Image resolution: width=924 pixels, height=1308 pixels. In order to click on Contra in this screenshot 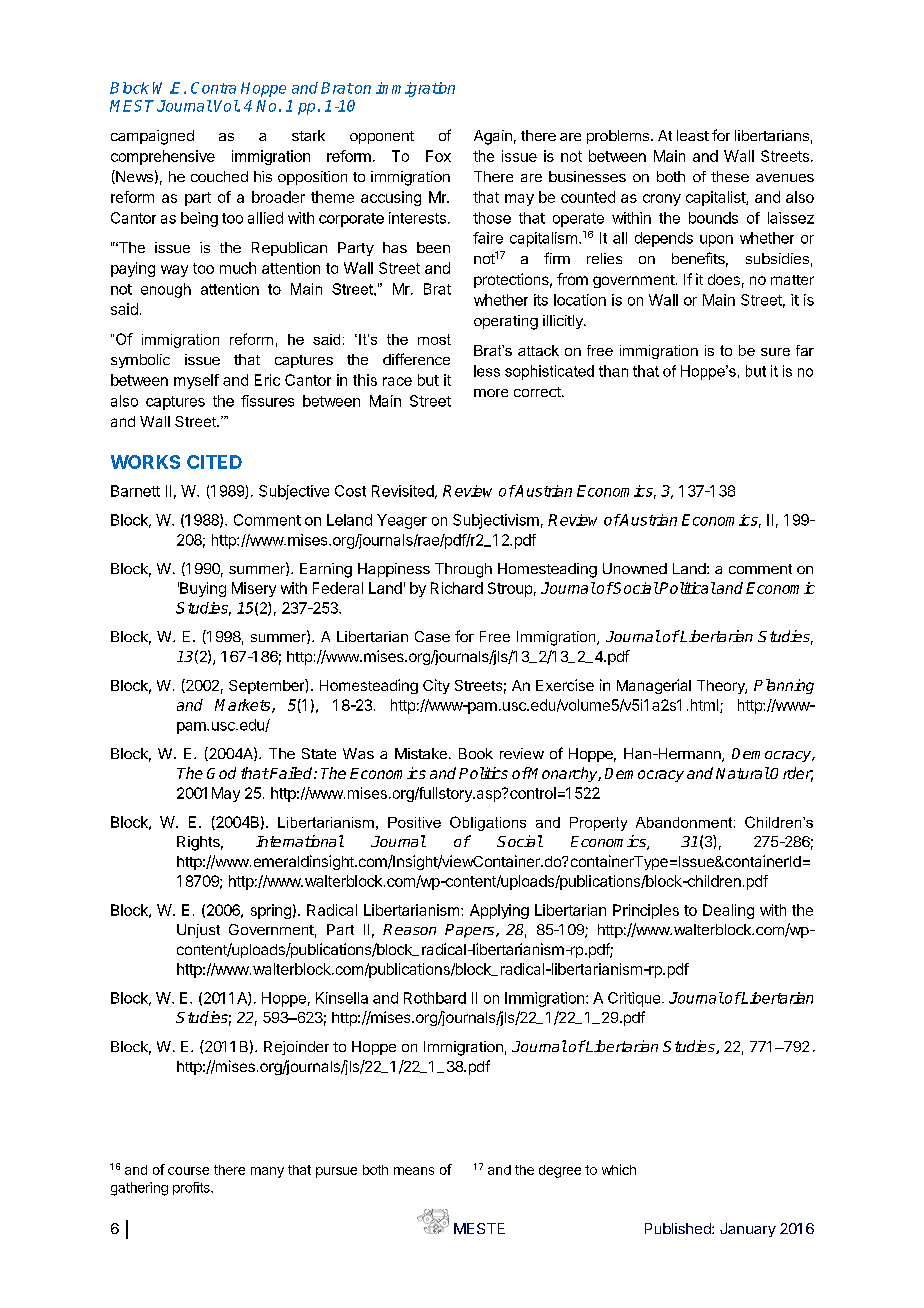, I will do `click(213, 88)`.
